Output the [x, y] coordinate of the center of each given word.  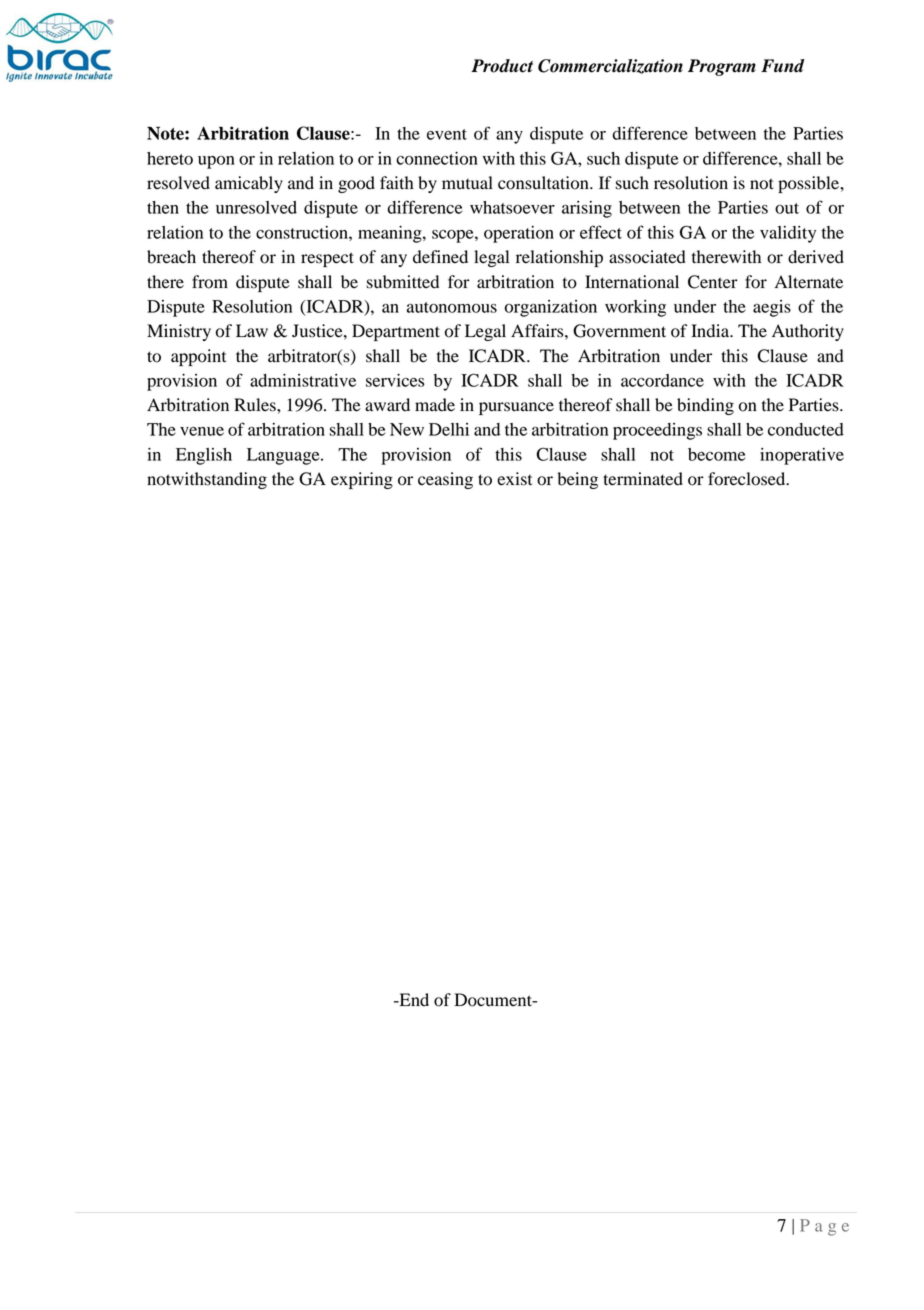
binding [705, 406]
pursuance [516, 408]
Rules [256, 405]
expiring [362, 480]
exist [514, 479]
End [413, 1000]
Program [722, 67]
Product [502, 66]
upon [216, 162]
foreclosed [748, 479]
